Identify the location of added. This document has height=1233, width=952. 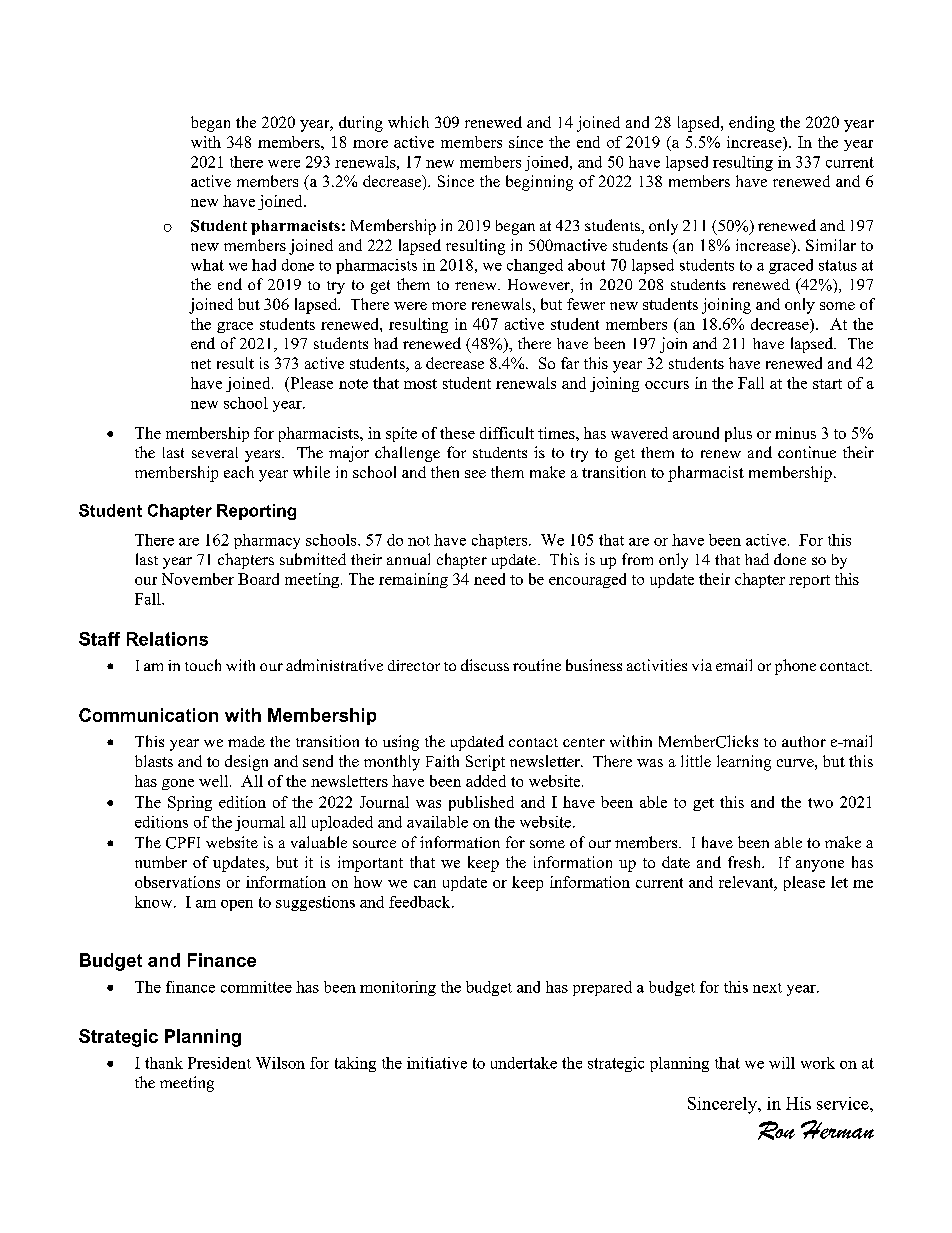
(486, 781).
